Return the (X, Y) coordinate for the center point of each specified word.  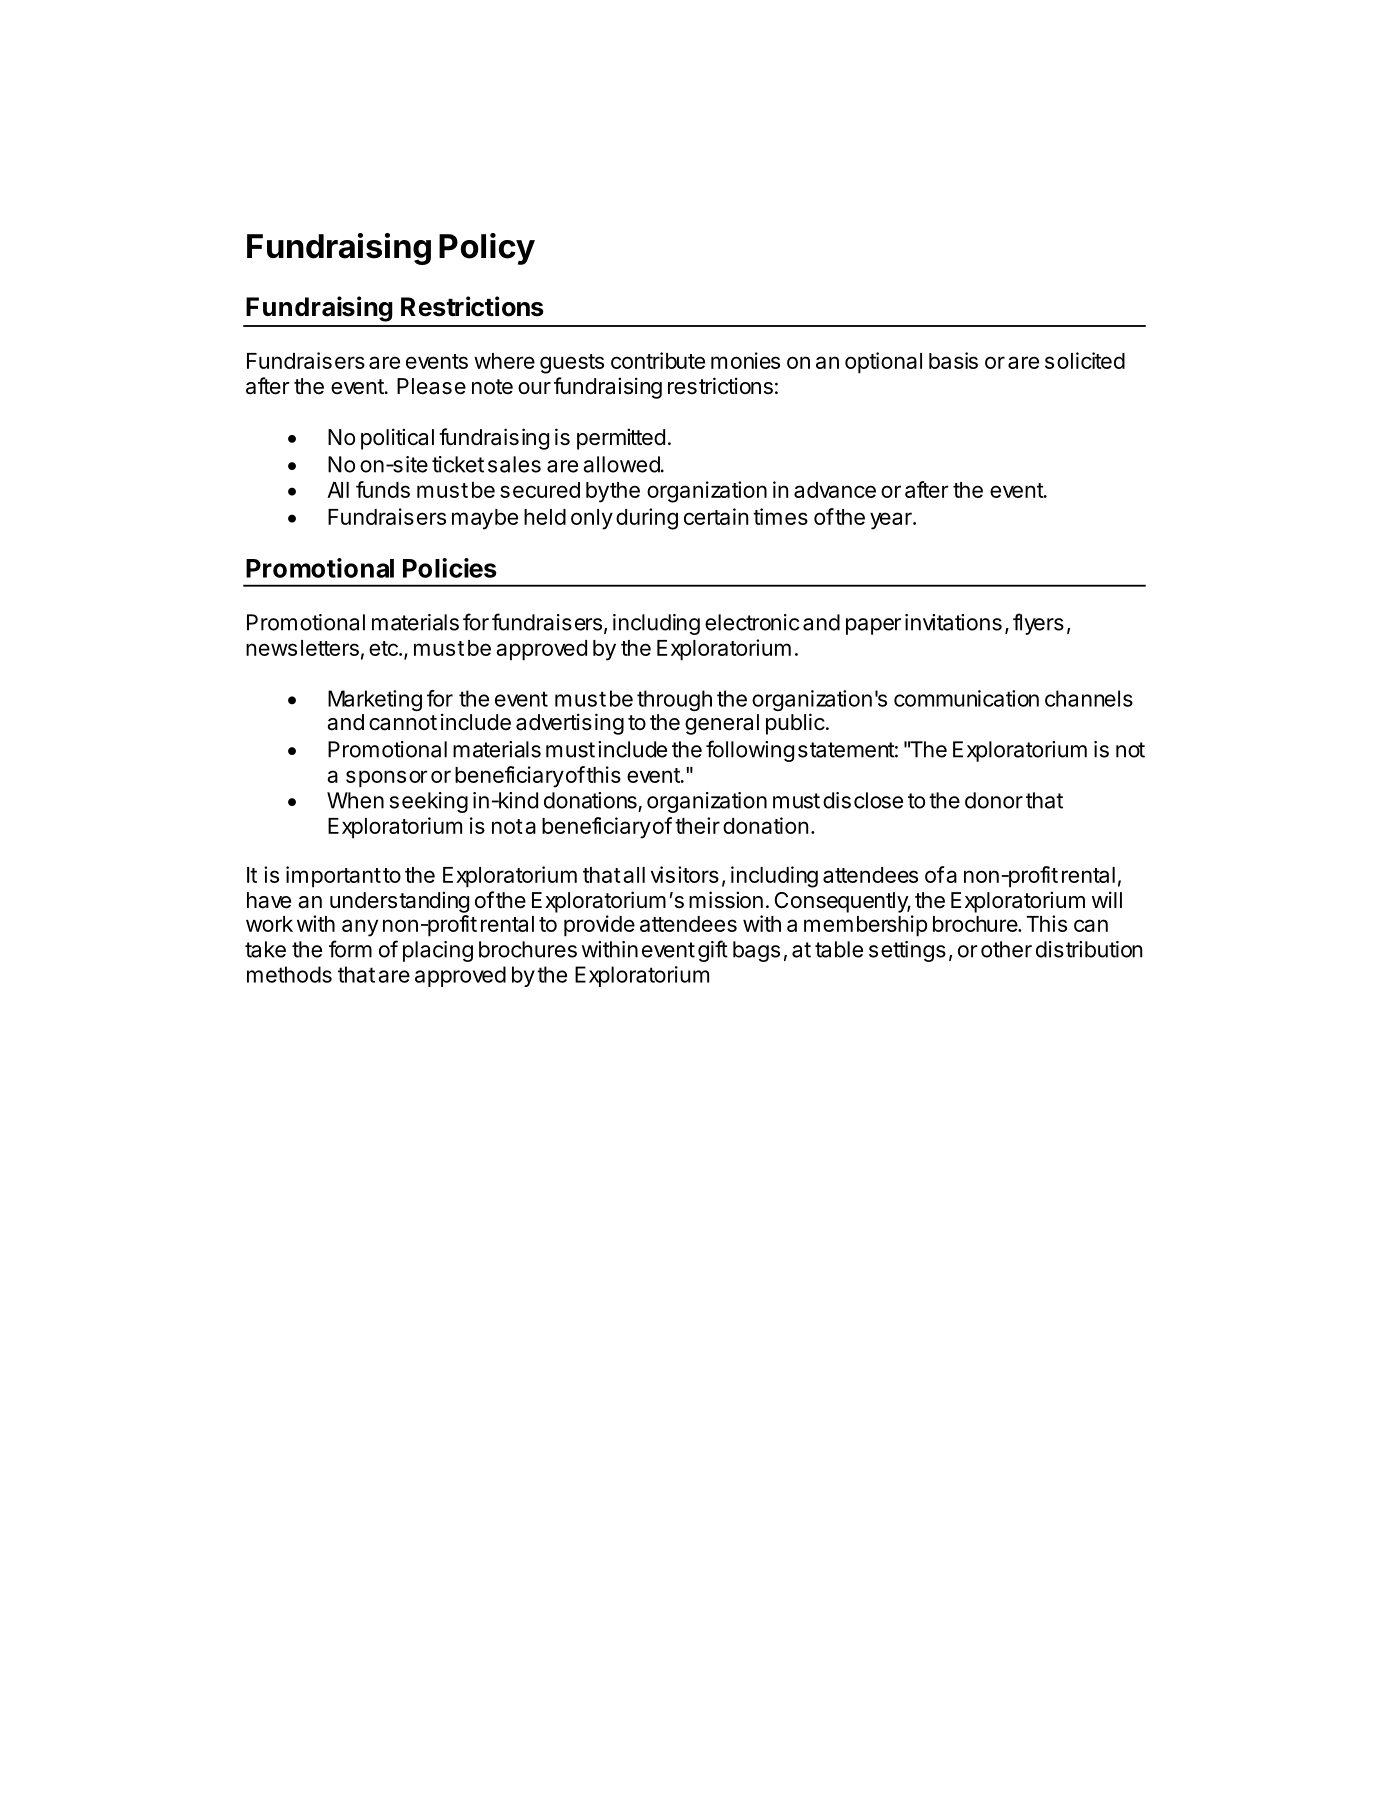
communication (966, 698)
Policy (487, 249)
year (892, 521)
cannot (403, 723)
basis (953, 360)
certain (716, 516)
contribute (658, 360)
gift (713, 951)
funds (383, 489)
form (350, 949)
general (722, 724)
